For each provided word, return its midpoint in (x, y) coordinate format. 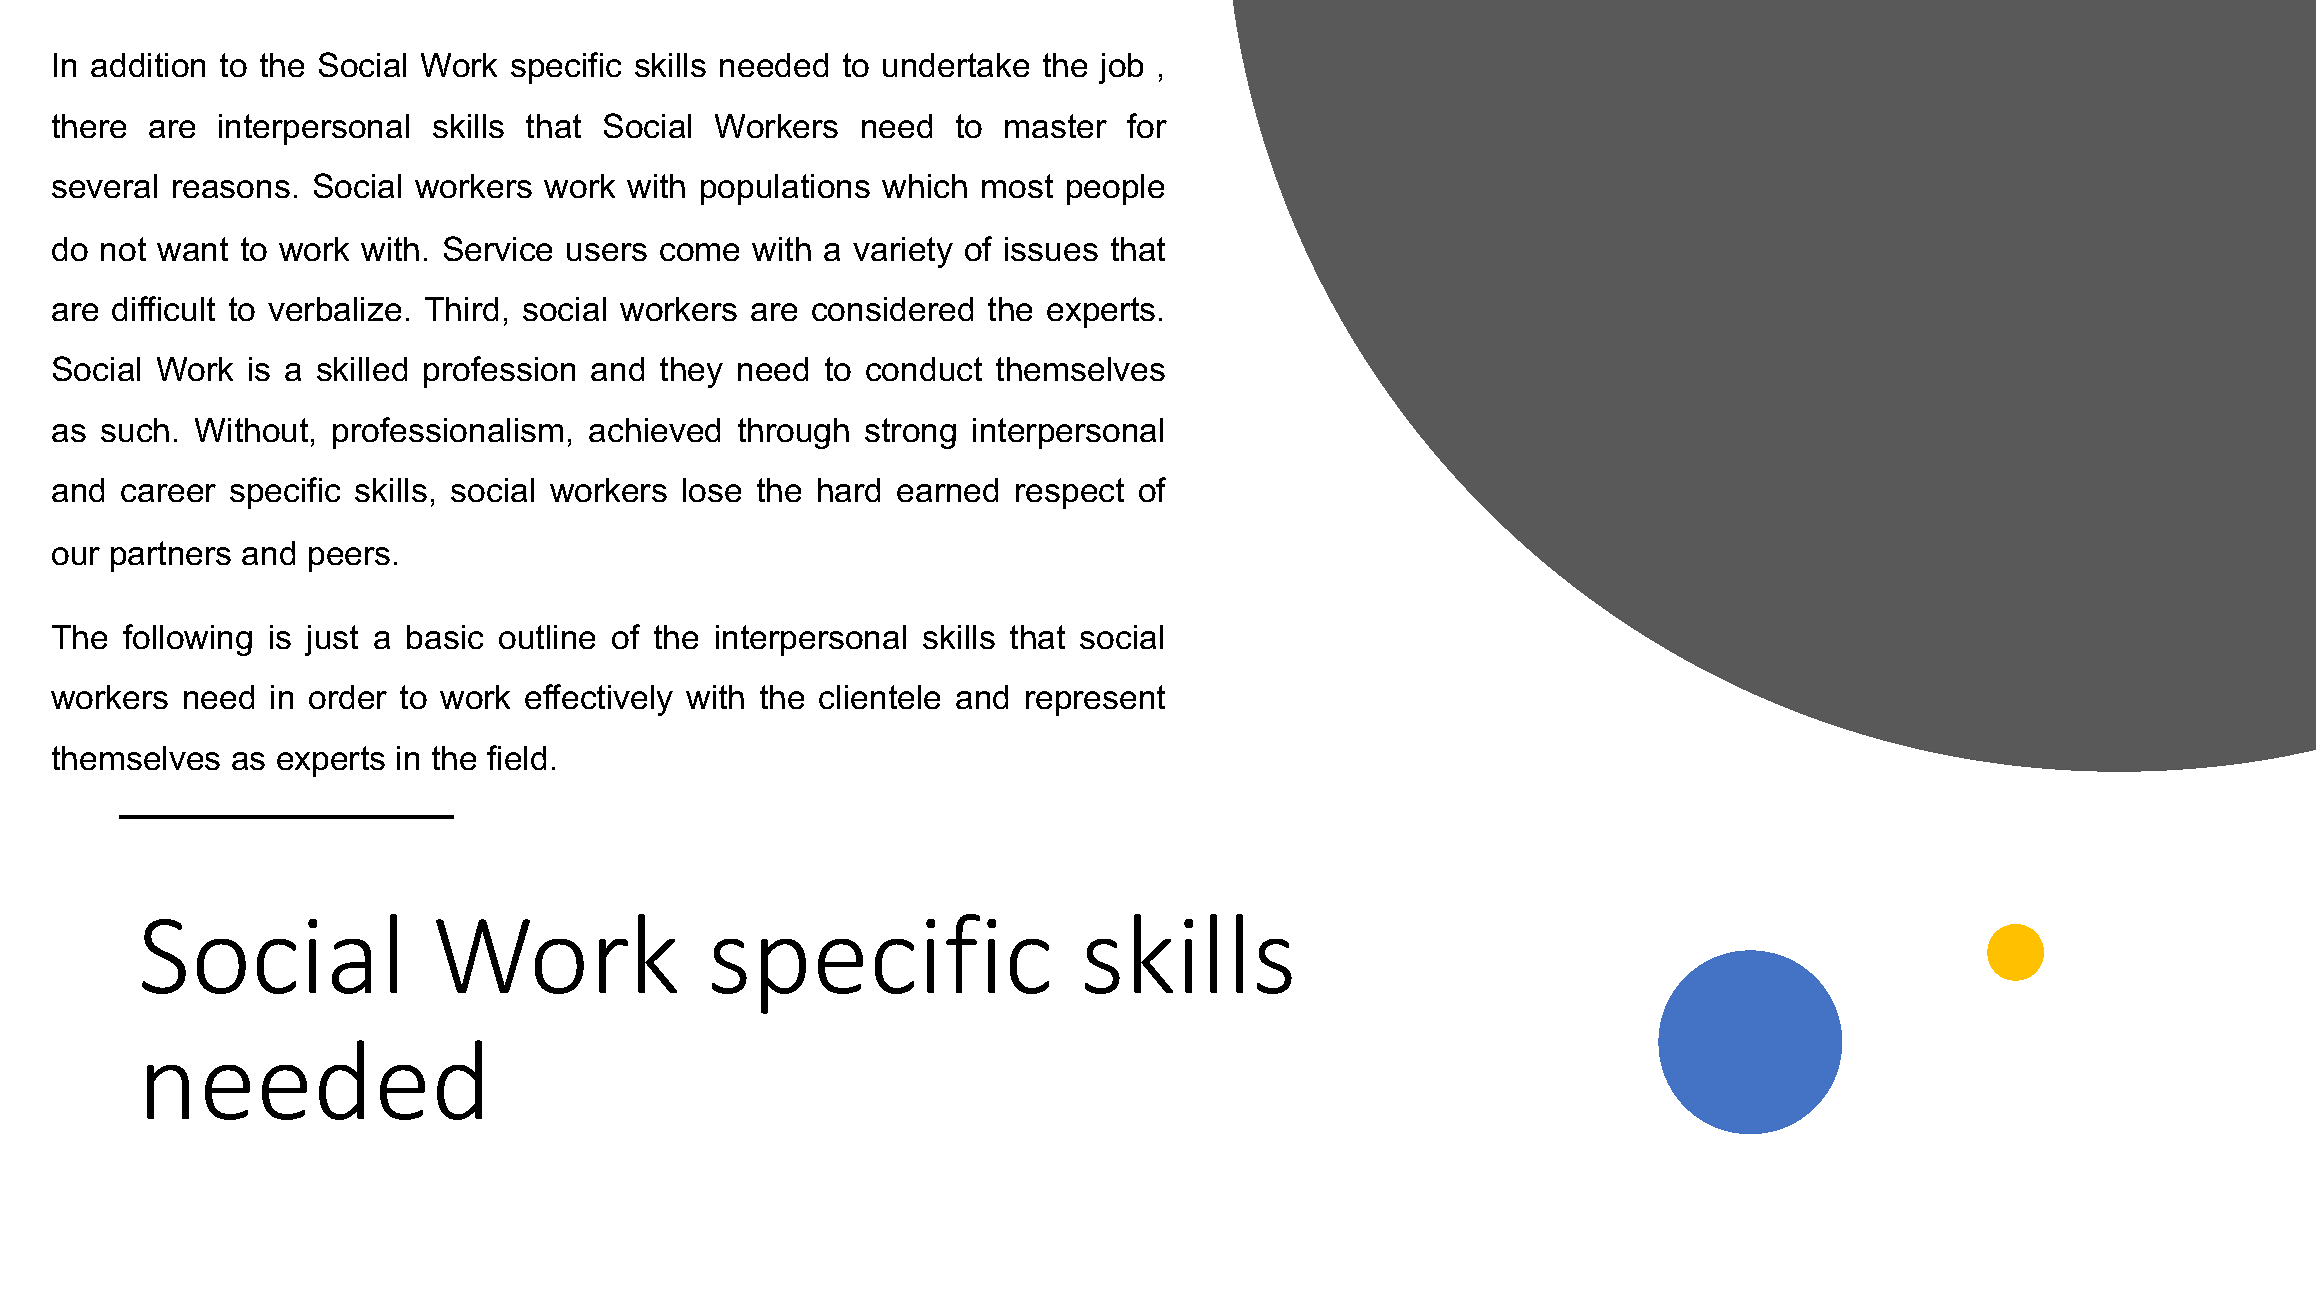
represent (1095, 700)
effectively (599, 700)
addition (148, 65)
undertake (956, 65)
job (1121, 68)
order (348, 697)
